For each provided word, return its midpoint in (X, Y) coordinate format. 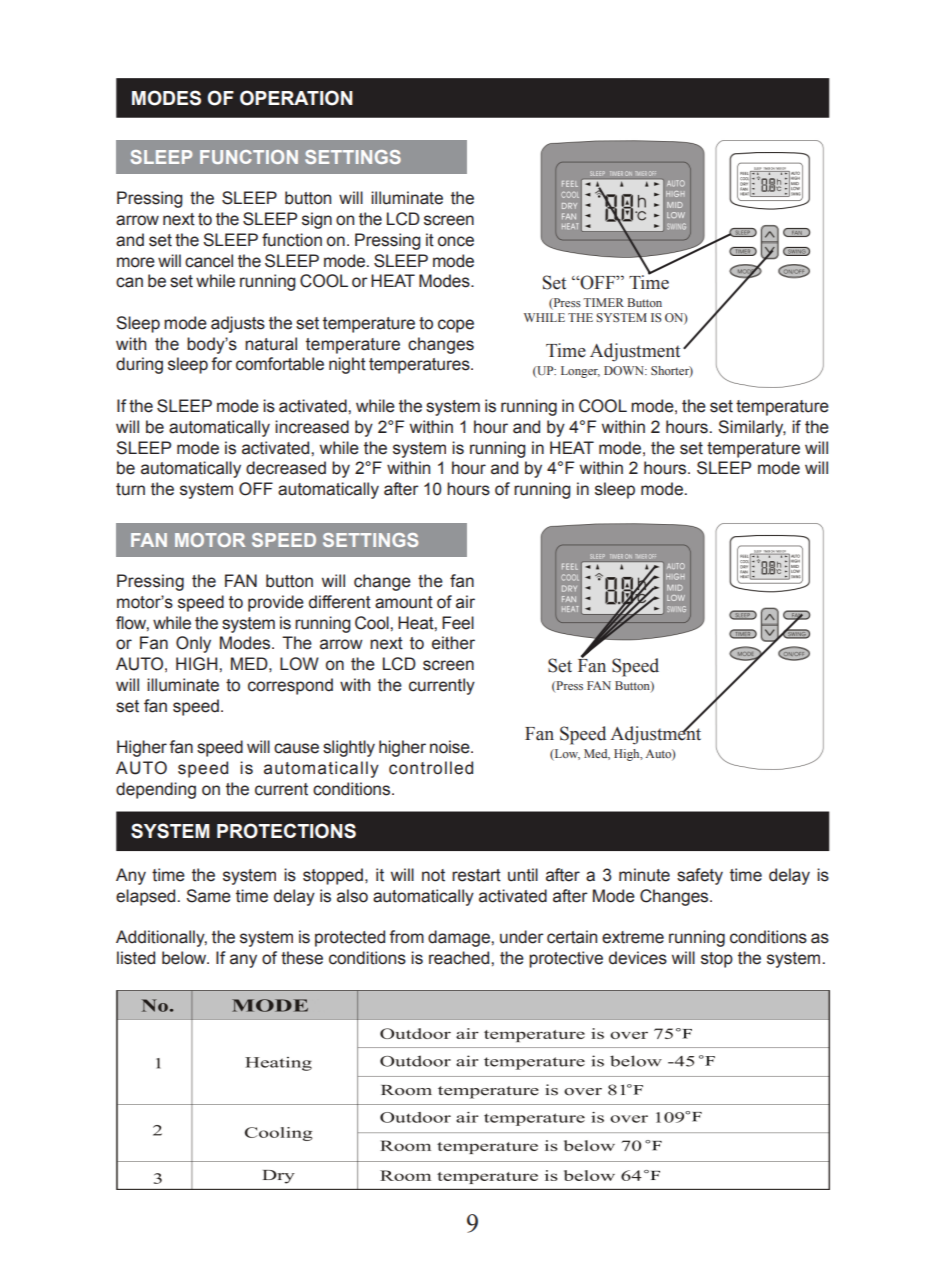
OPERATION (296, 98)
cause (296, 748)
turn (130, 489)
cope (456, 326)
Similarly (752, 428)
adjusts (238, 324)
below (185, 958)
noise (451, 747)
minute (644, 875)
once (456, 241)
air (465, 602)
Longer (580, 372)
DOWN (625, 370)
